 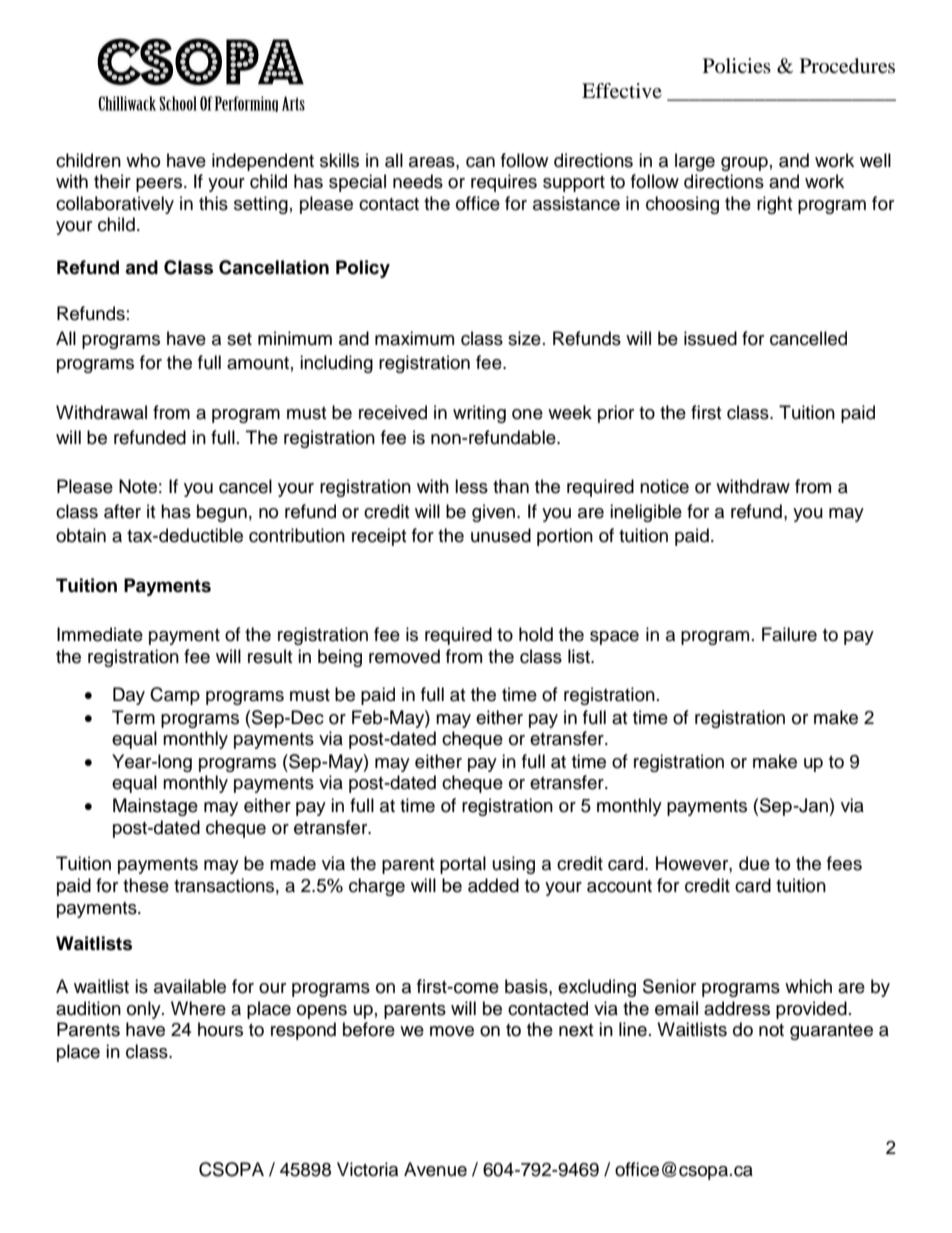 What do you see at coordinates (220, 1029) in the page?
I see `hours` at bounding box center [220, 1029].
